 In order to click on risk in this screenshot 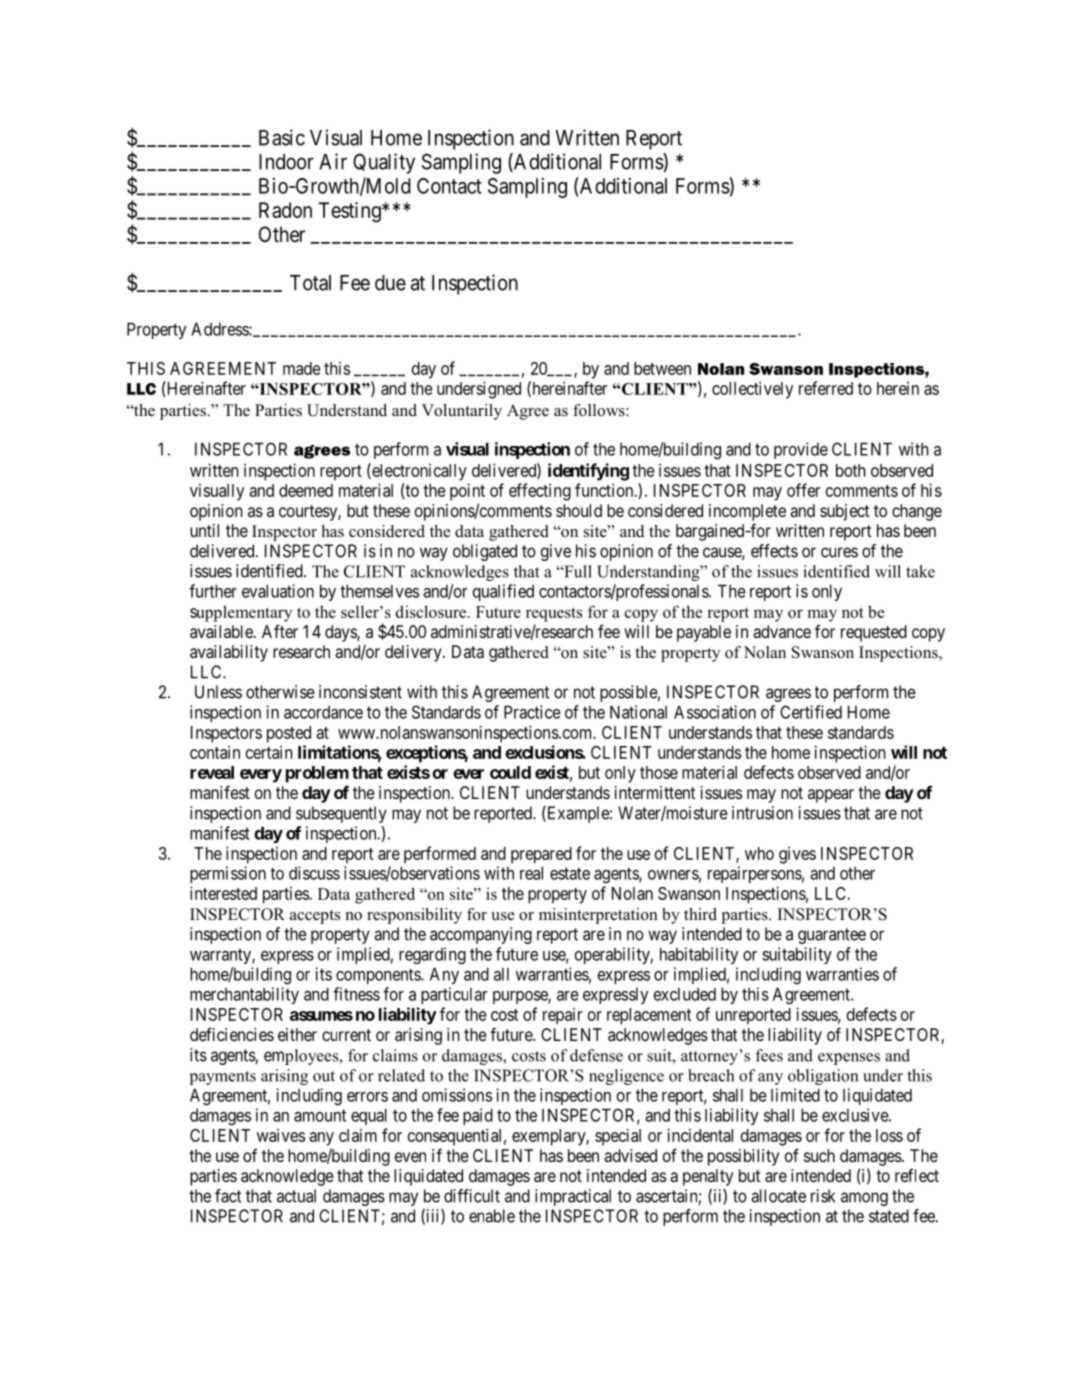, I will do `click(823, 1196)`.
